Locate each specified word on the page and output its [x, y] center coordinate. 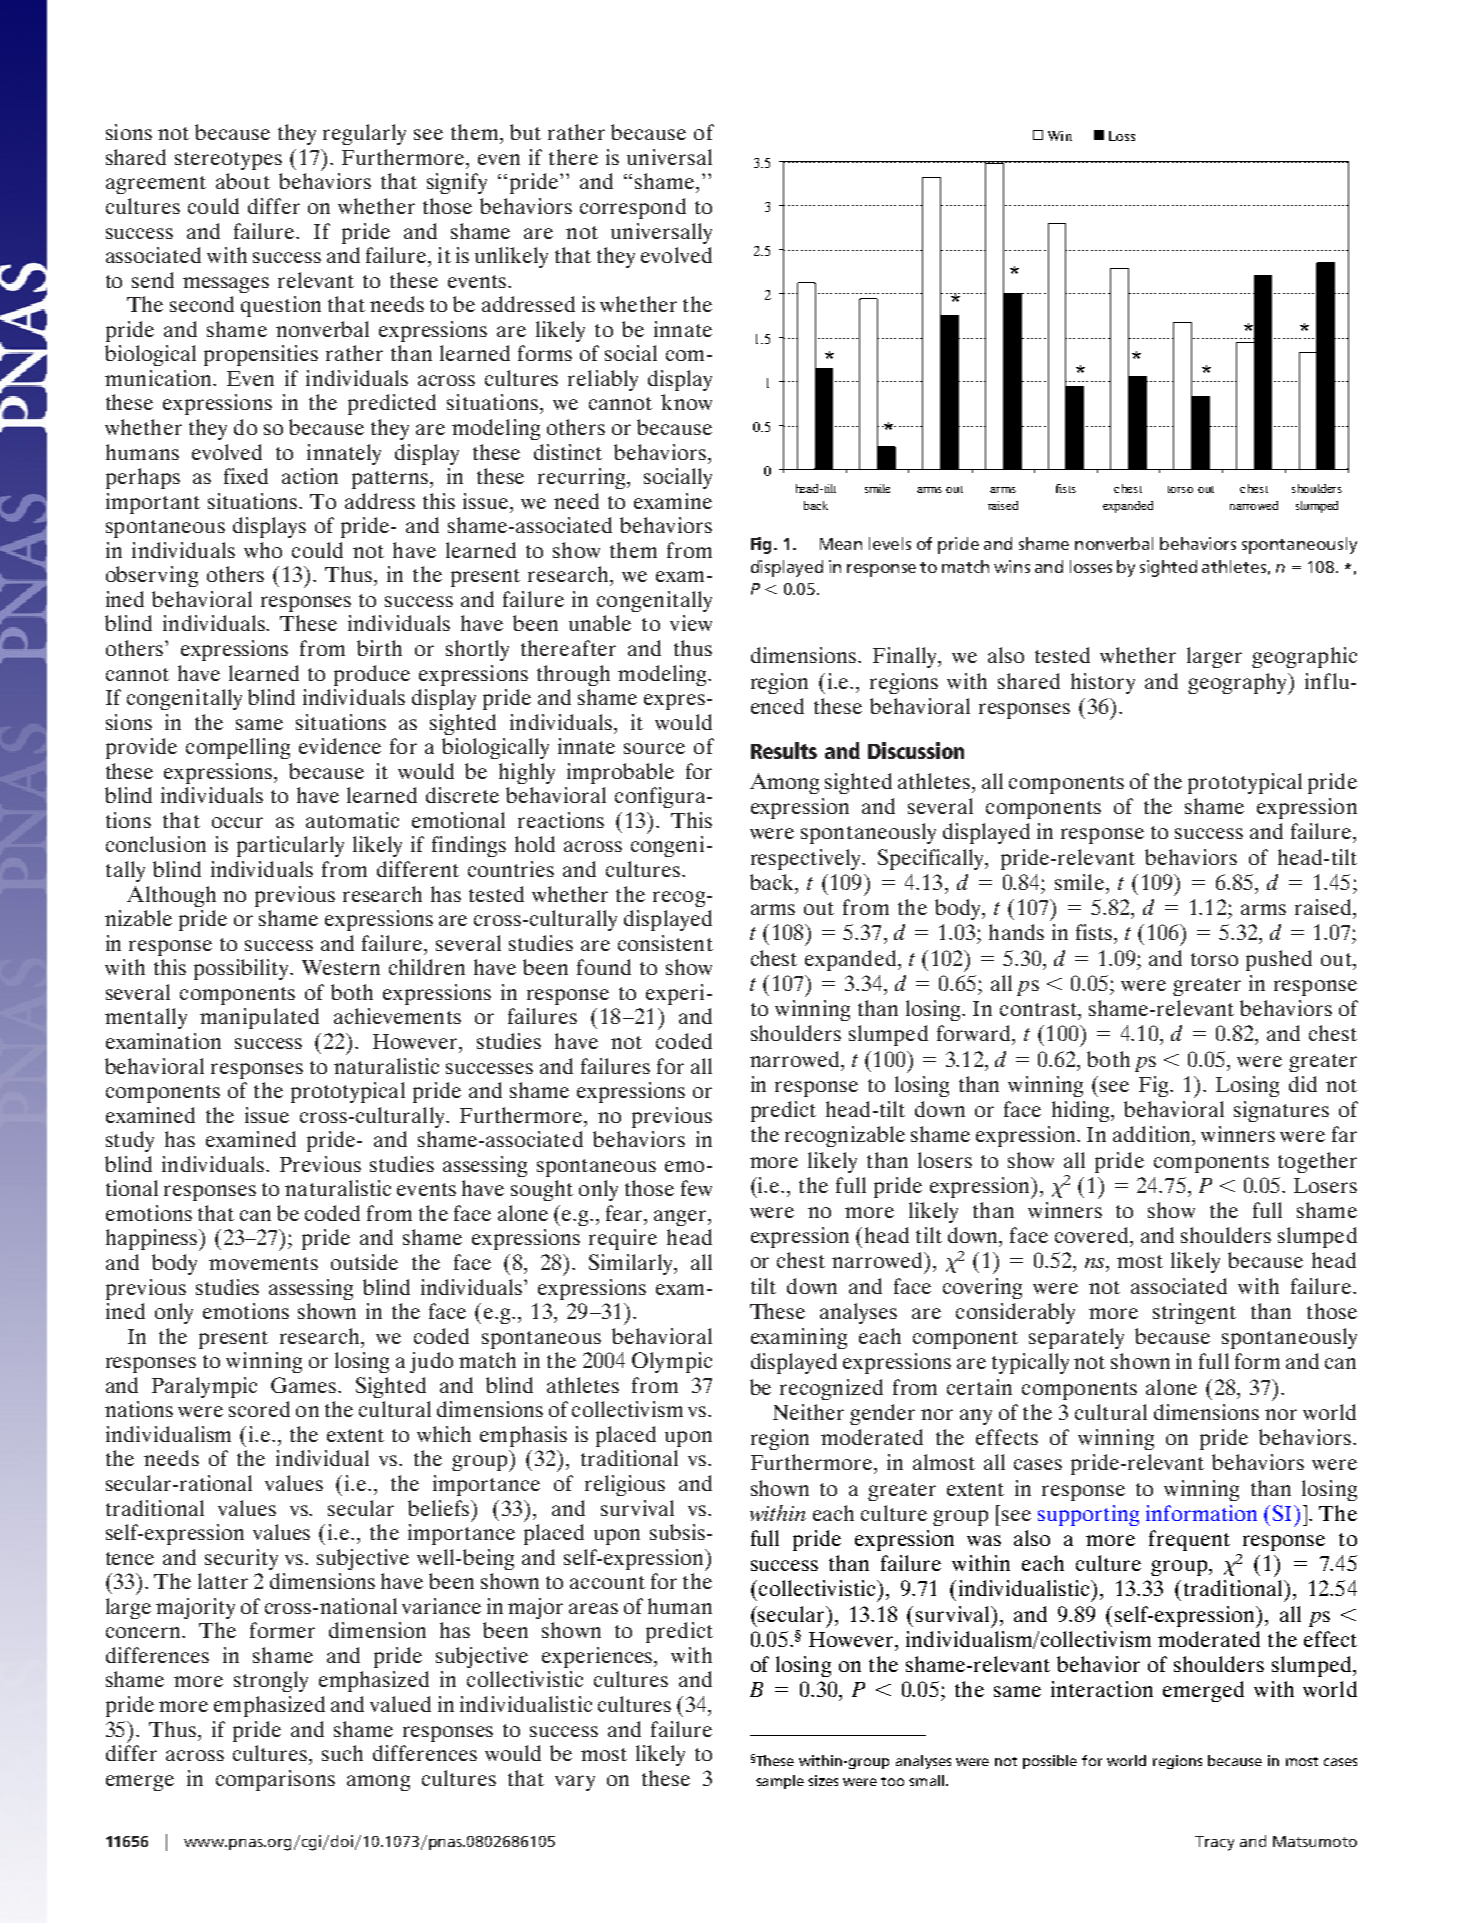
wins [1012, 566]
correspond [633, 208]
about [243, 181]
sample [780, 1782]
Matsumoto [1315, 1841]
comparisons [275, 1780]
